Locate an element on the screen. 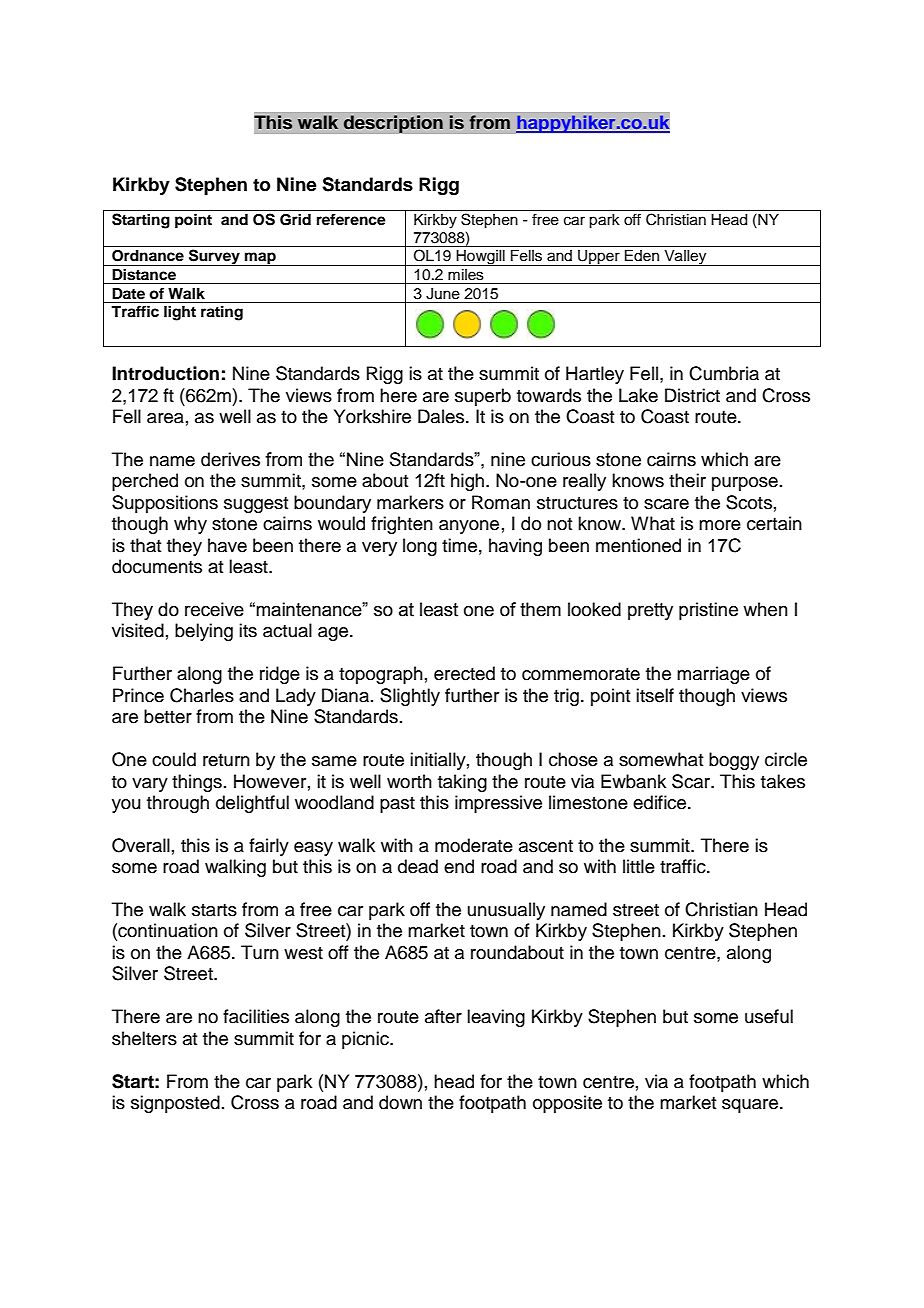  down is located at coordinates (400, 1102).
